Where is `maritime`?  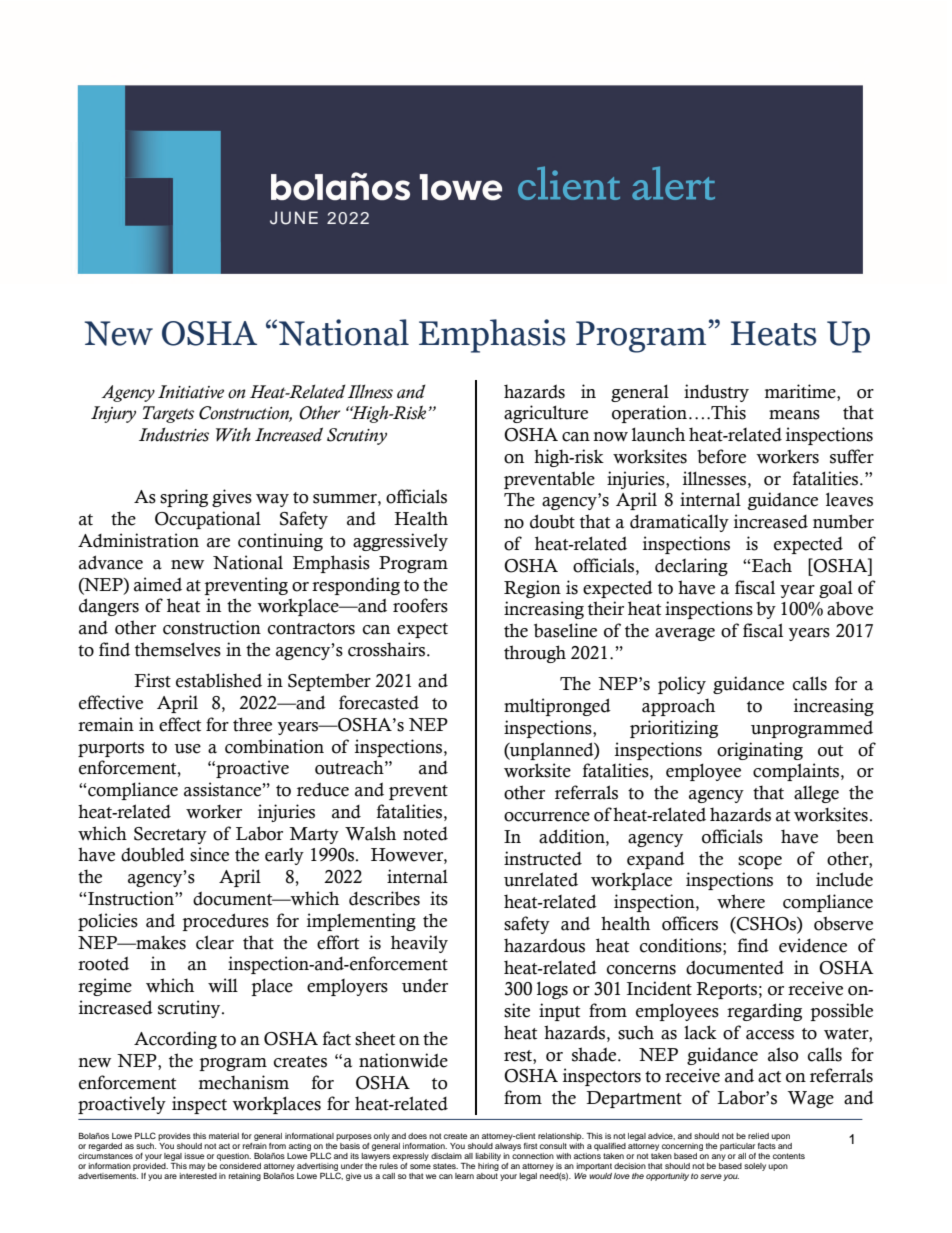 maritime is located at coordinates (801, 391).
